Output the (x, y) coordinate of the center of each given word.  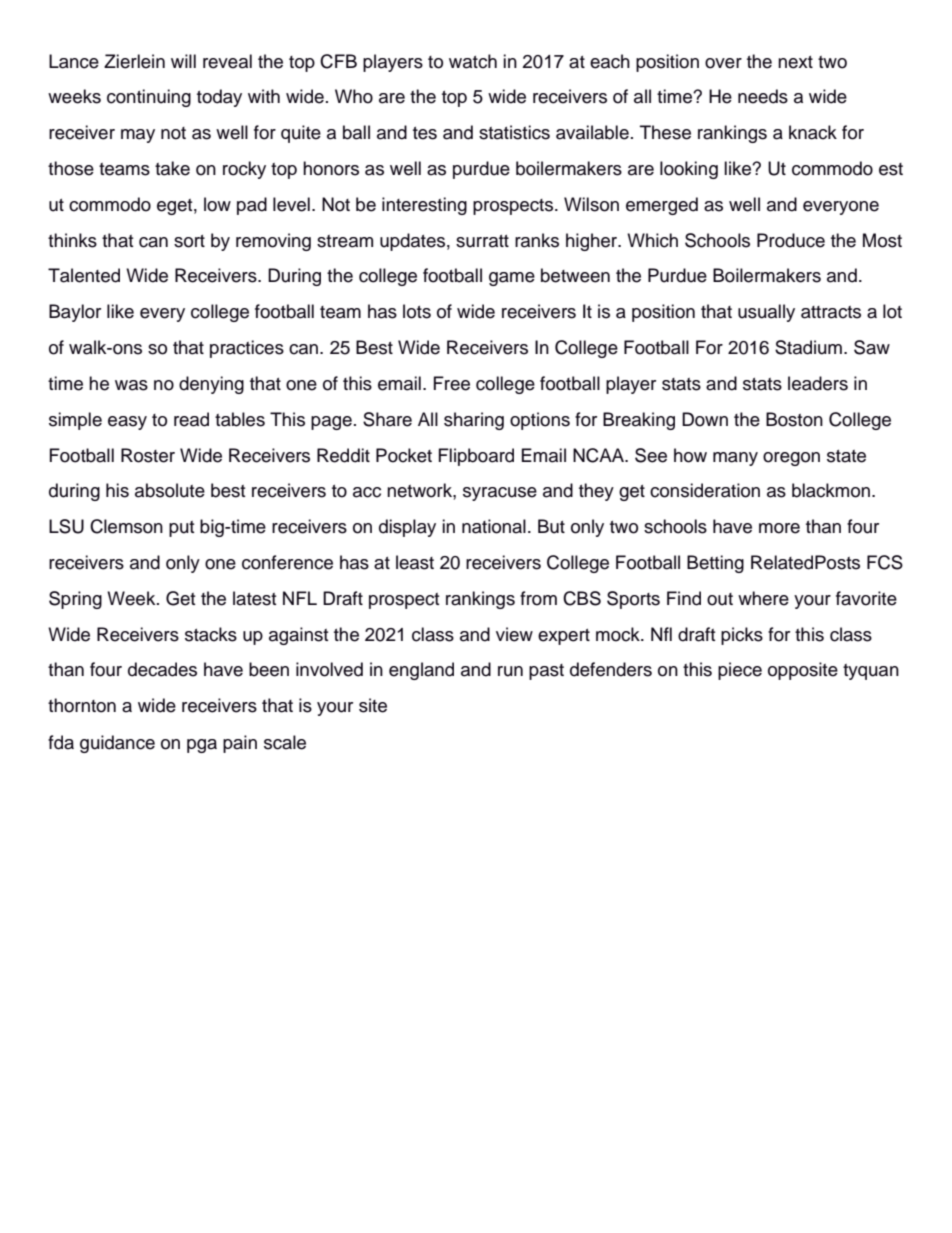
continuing (149, 98)
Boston (794, 419)
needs (763, 96)
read (191, 419)
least (415, 562)
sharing (474, 421)
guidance (117, 744)
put (181, 529)
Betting (715, 564)
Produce (791, 240)
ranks (537, 240)
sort (189, 241)
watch (473, 61)
